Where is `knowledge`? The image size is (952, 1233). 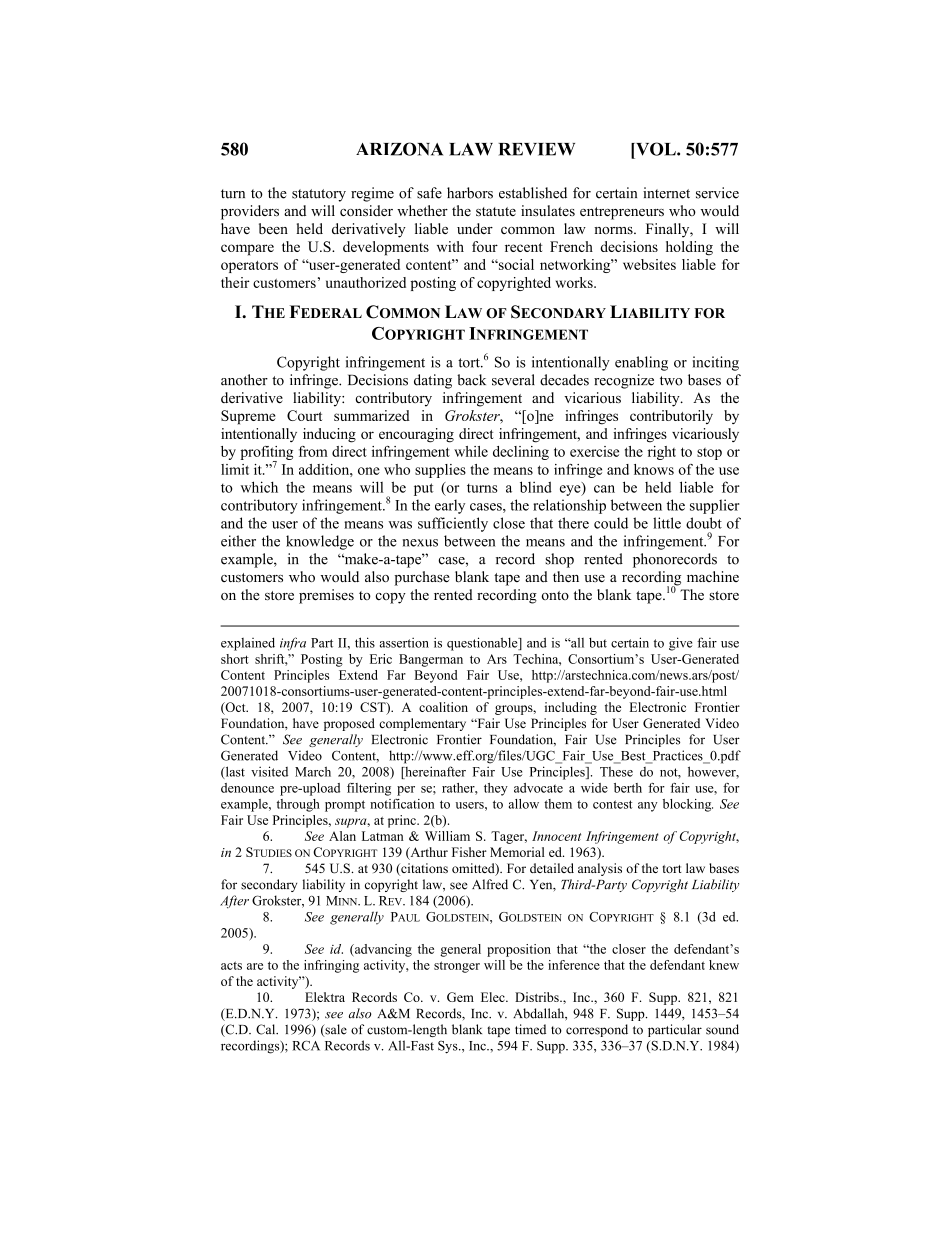
knowledge is located at coordinates (320, 542).
